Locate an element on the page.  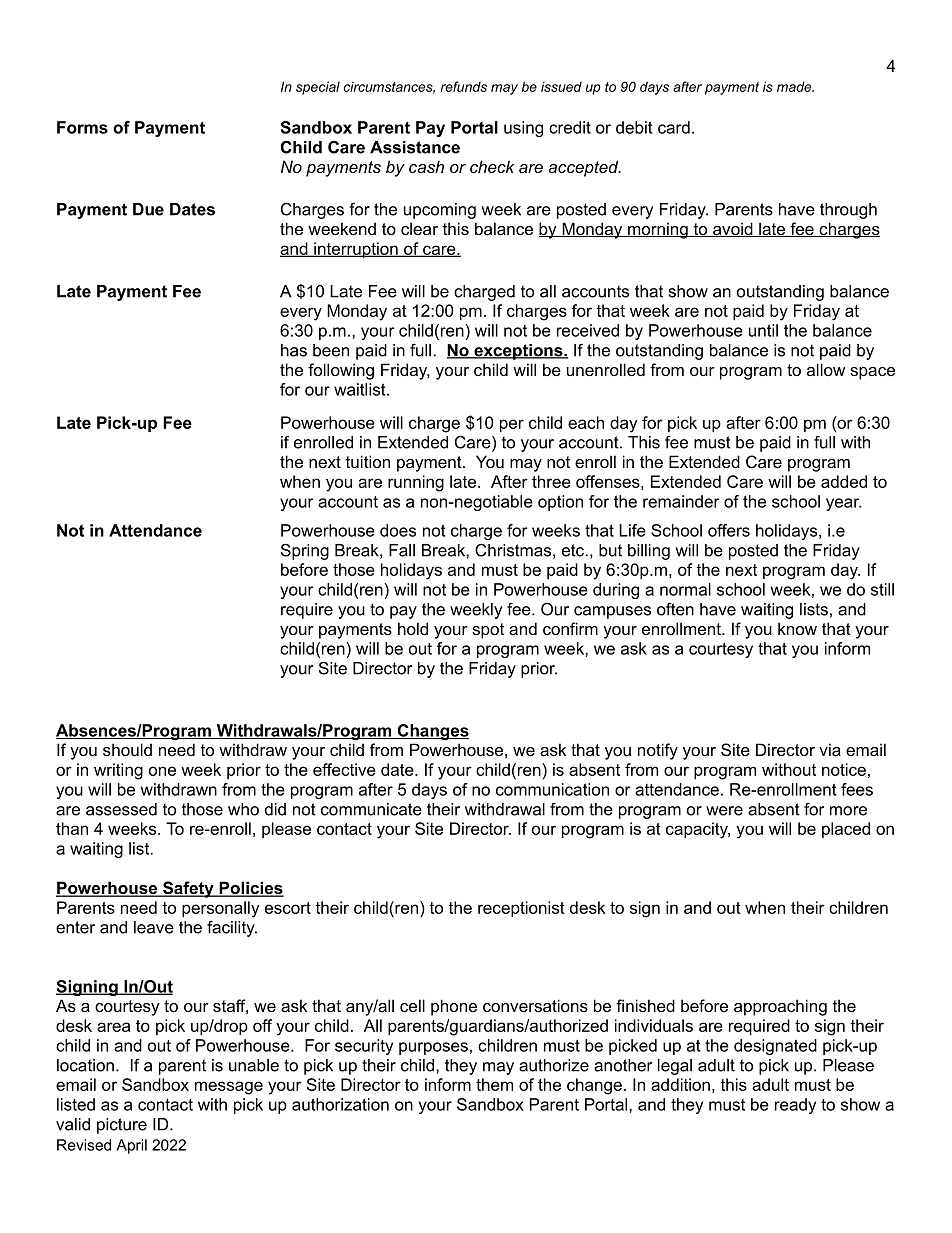
ready is located at coordinates (795, 1106).
